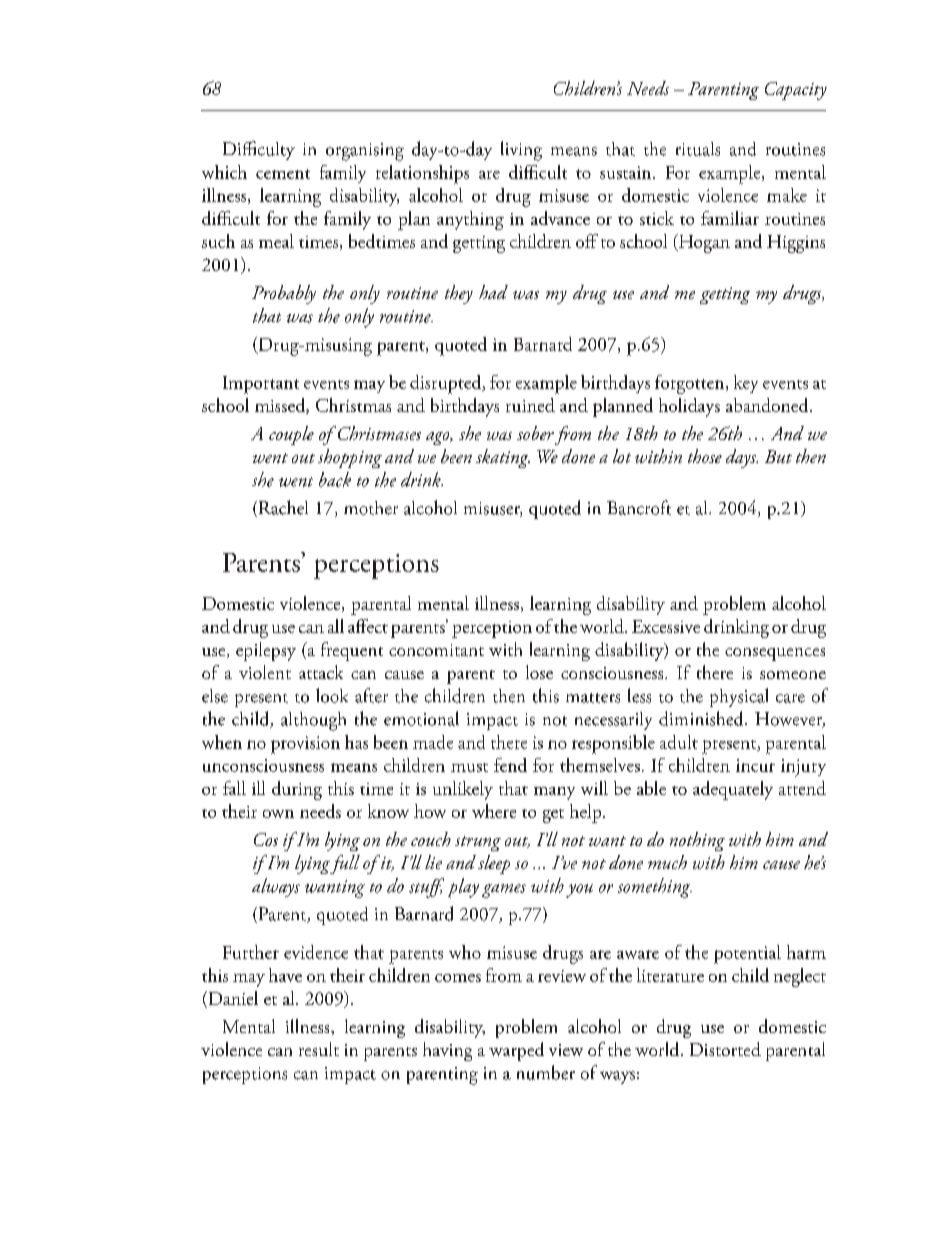 The height and width of the screenshot is (1240, 952). What do you see at coordinates (282, 508) in the screenshot?
I see `Rachel` at bounding box center [282, 508].
